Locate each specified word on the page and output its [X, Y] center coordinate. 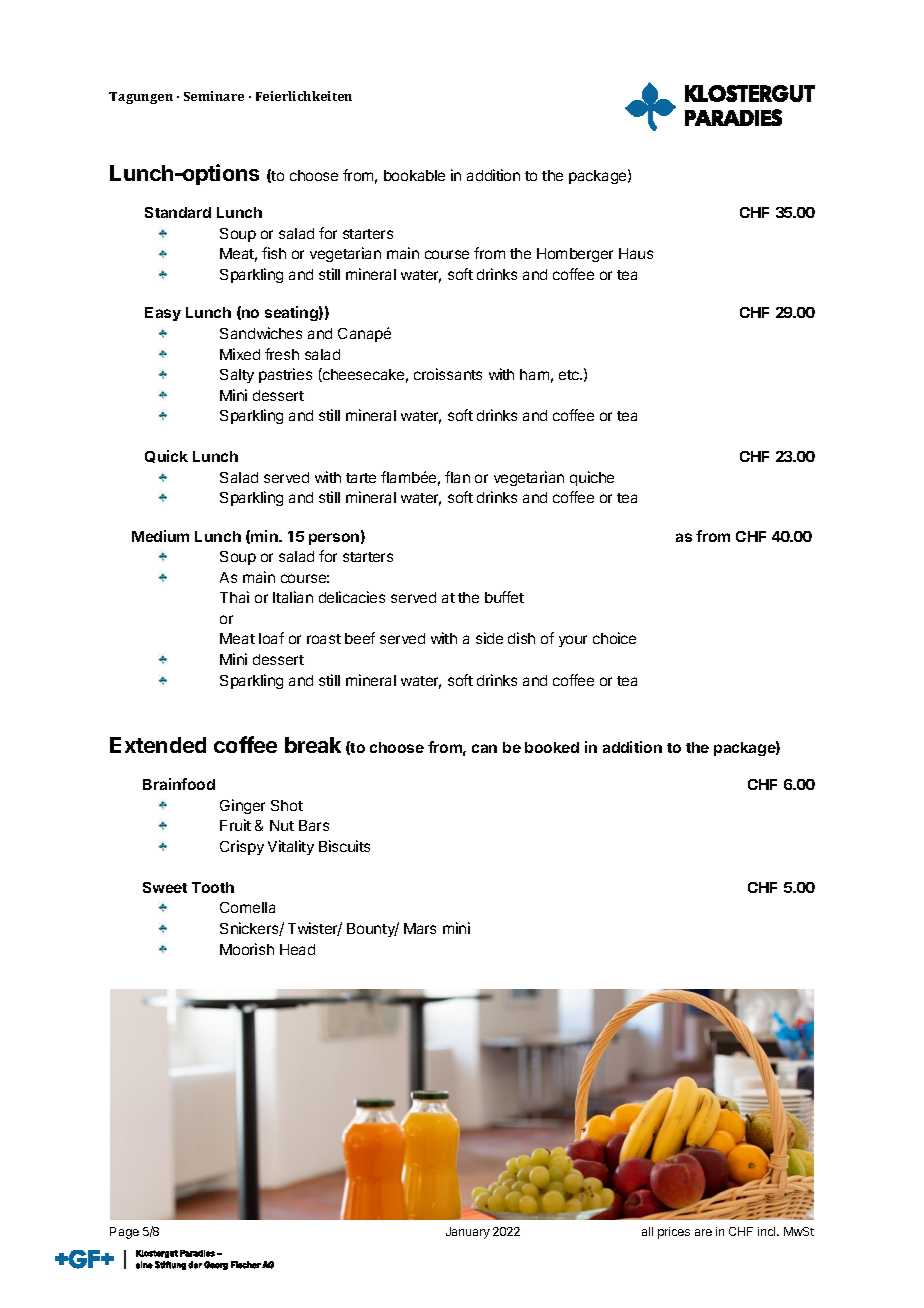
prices [674, 1233]
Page [124, 1233]
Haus [636, 253]
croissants [448, 374]
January [468, 1233]
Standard [178, 212]
